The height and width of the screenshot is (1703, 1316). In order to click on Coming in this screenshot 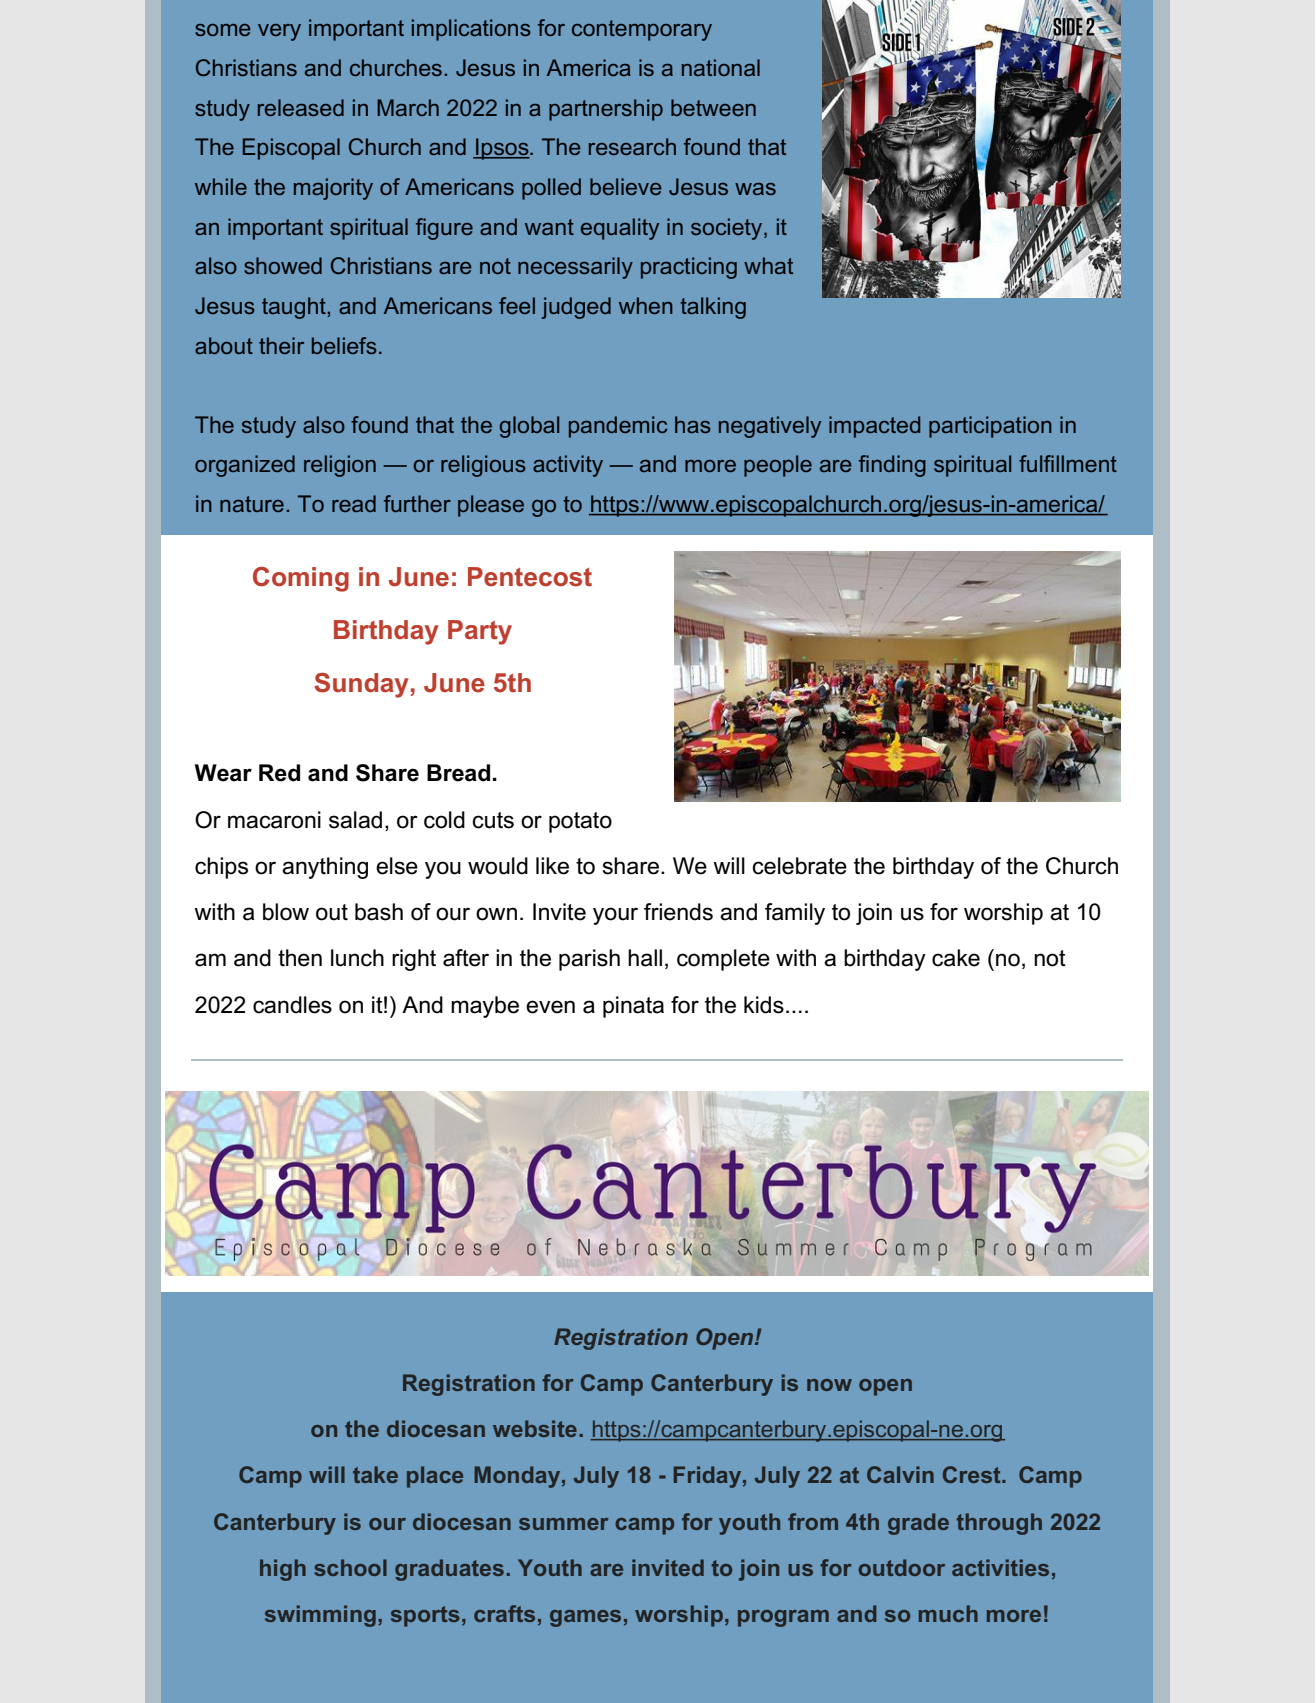, I will do `click(301, 579)`.
